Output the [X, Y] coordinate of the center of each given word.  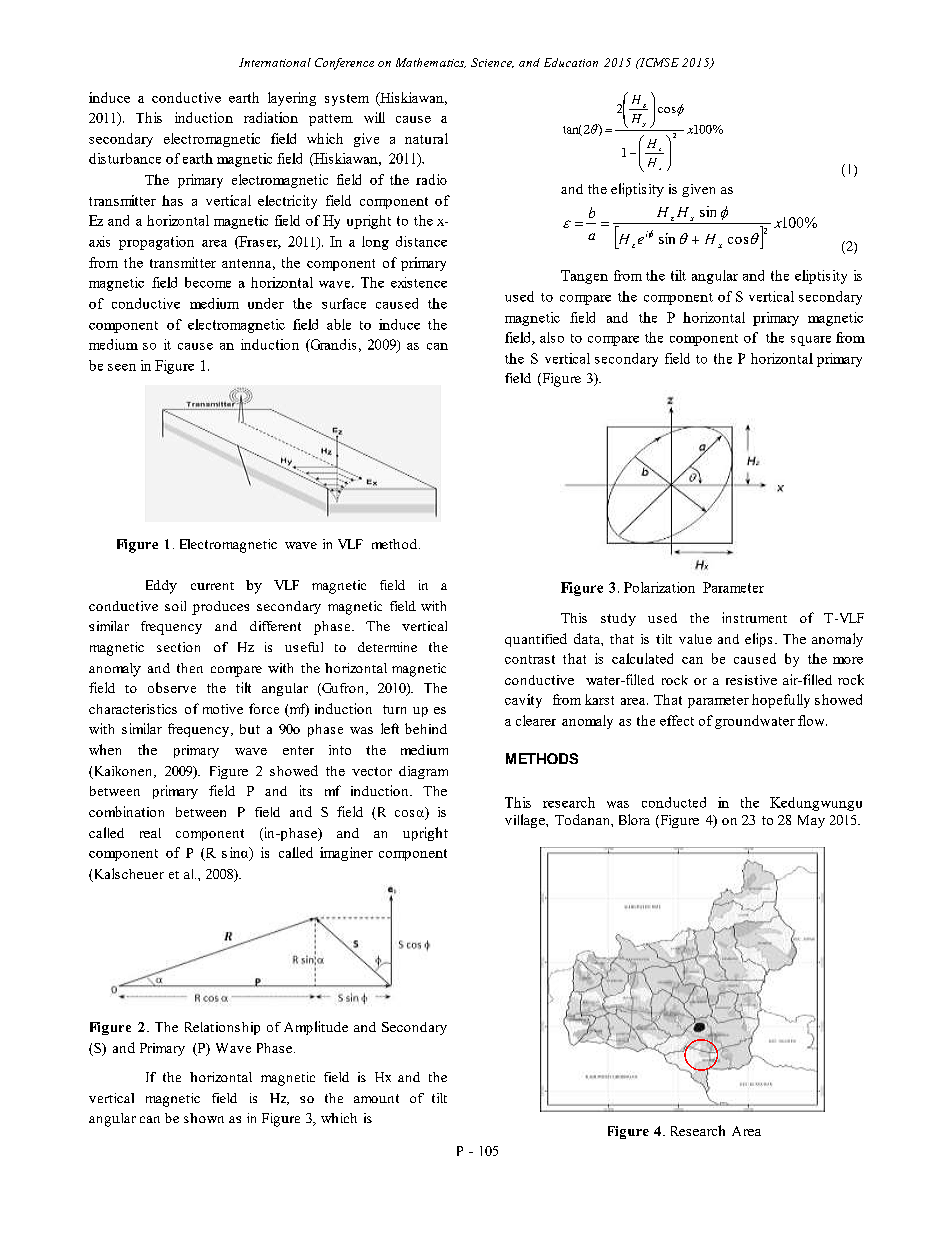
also [552, 337]
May [811, 821]
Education [571, 62]
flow [812, 720]
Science [492, 63]
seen [122, 367]
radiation [271, 117]
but [250, 729]
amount [376, 1098]
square [811, 341]
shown [204, 1118]
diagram [423, 772]
